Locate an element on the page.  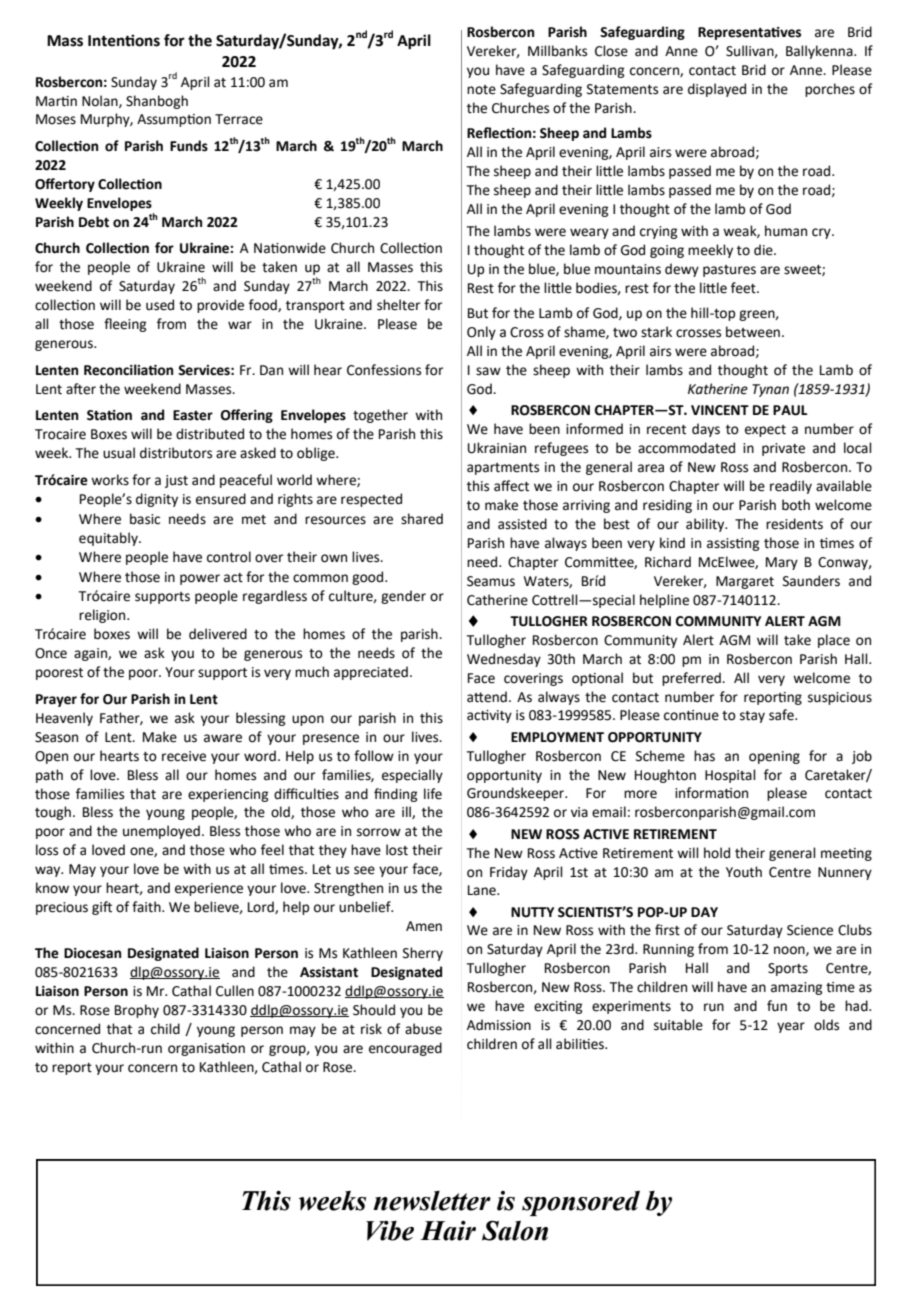
Catherine is located at coordinates (497, 600).
